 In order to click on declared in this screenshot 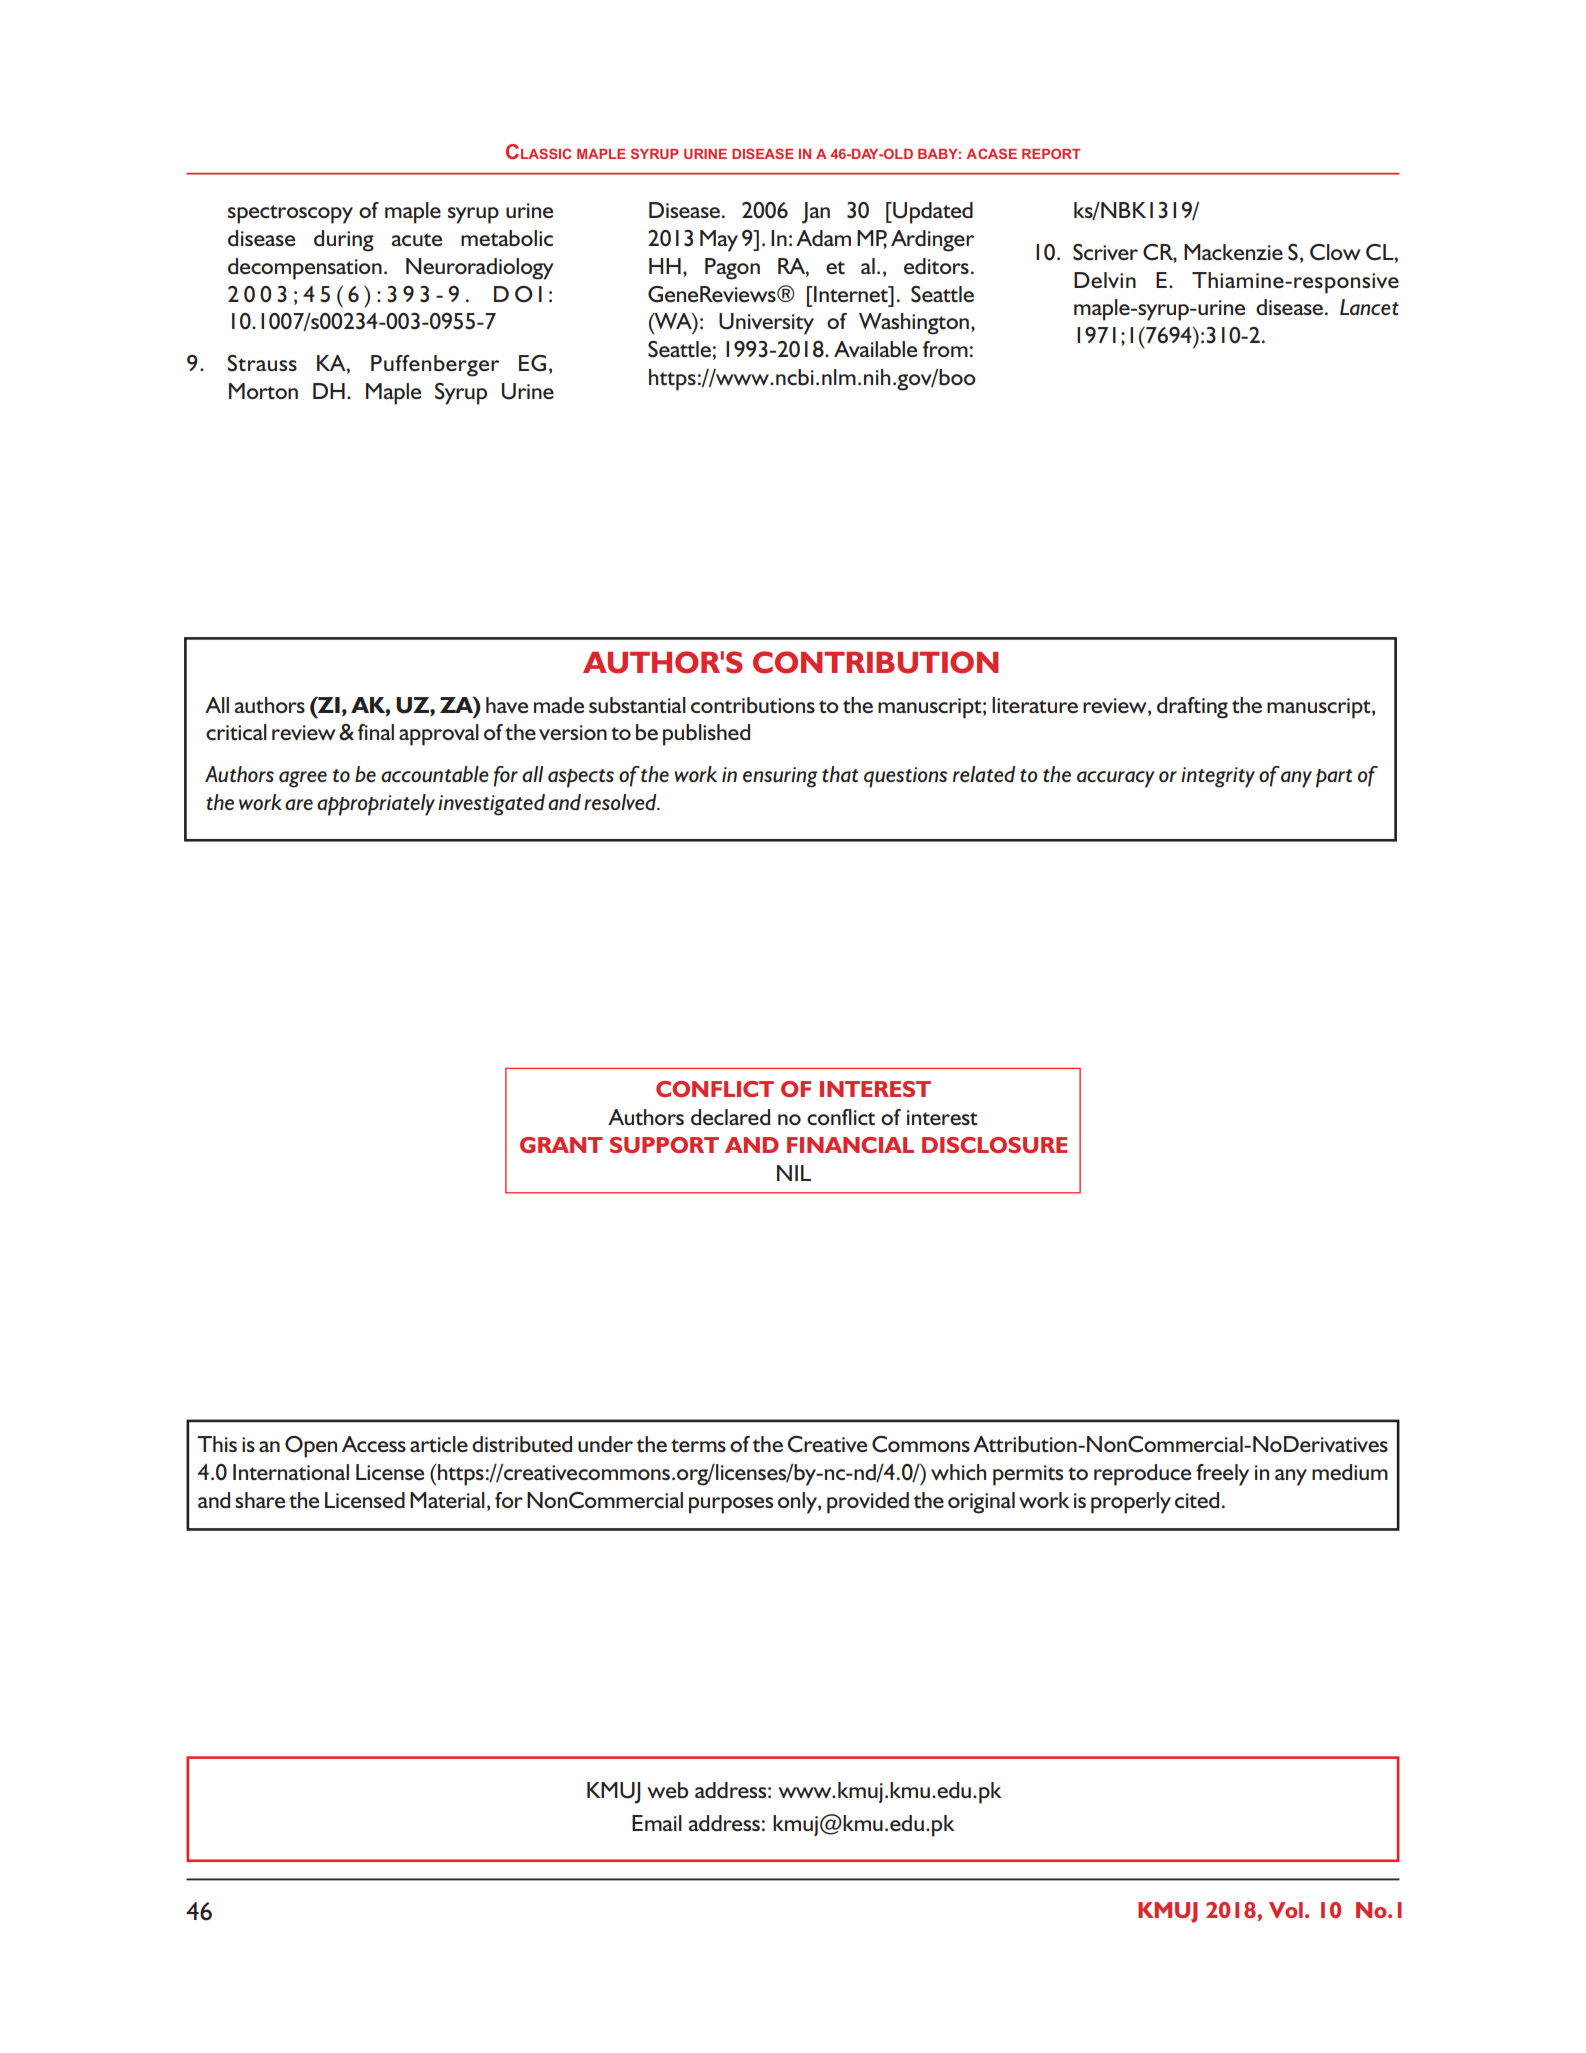, I will do `click(730, 1117)`.
